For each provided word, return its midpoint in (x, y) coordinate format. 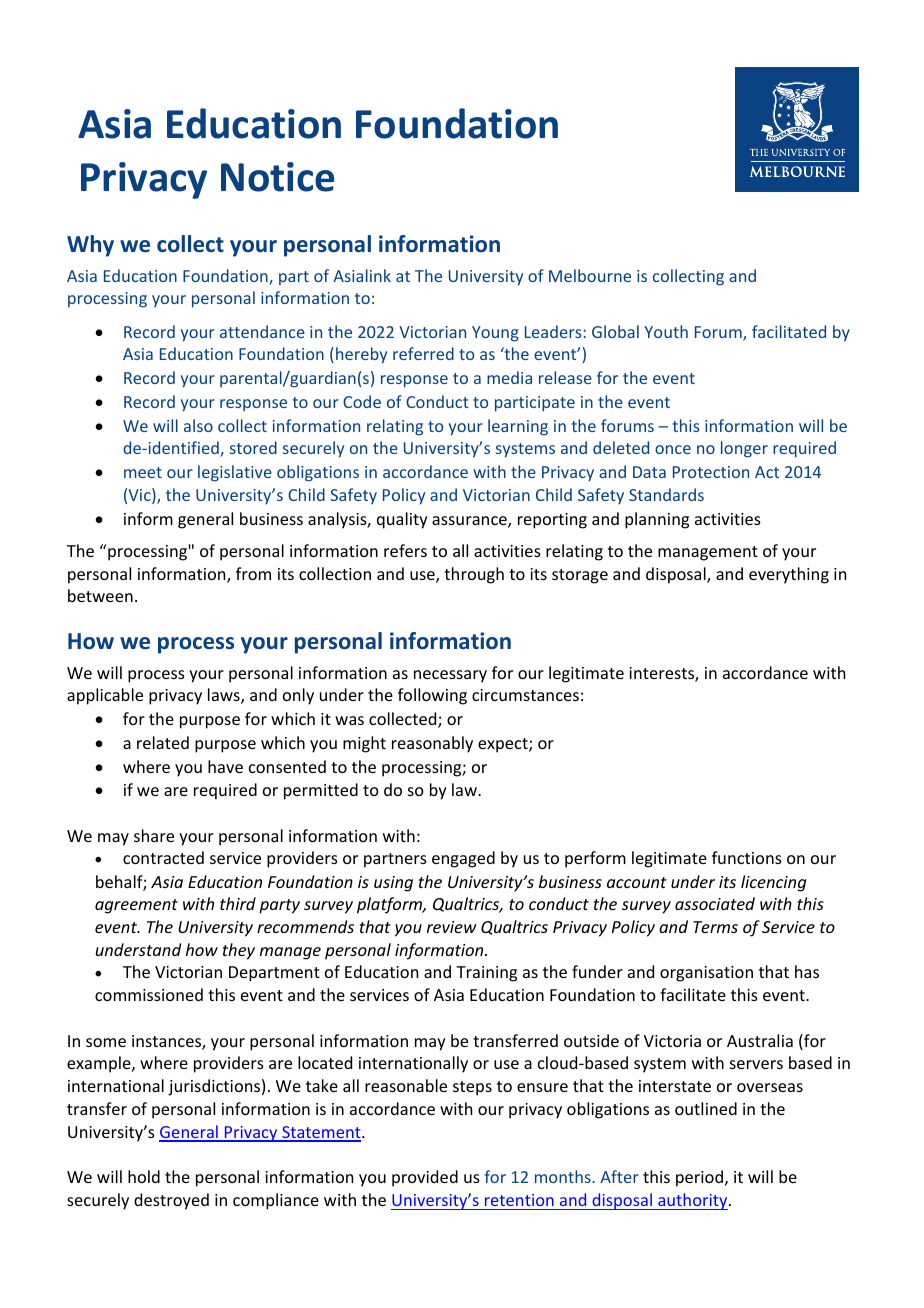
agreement (136, 906)
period (699, 1178)
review (452, 927)
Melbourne (590, 275)
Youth (666, 331)
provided (425, 1178)
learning (518, 427)
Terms (715, 927)
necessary (450, 676)
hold (144, 1176)
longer (744, 449)
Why (90, 246)
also (198, 425)
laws (225, 696)
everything (789, 575)
